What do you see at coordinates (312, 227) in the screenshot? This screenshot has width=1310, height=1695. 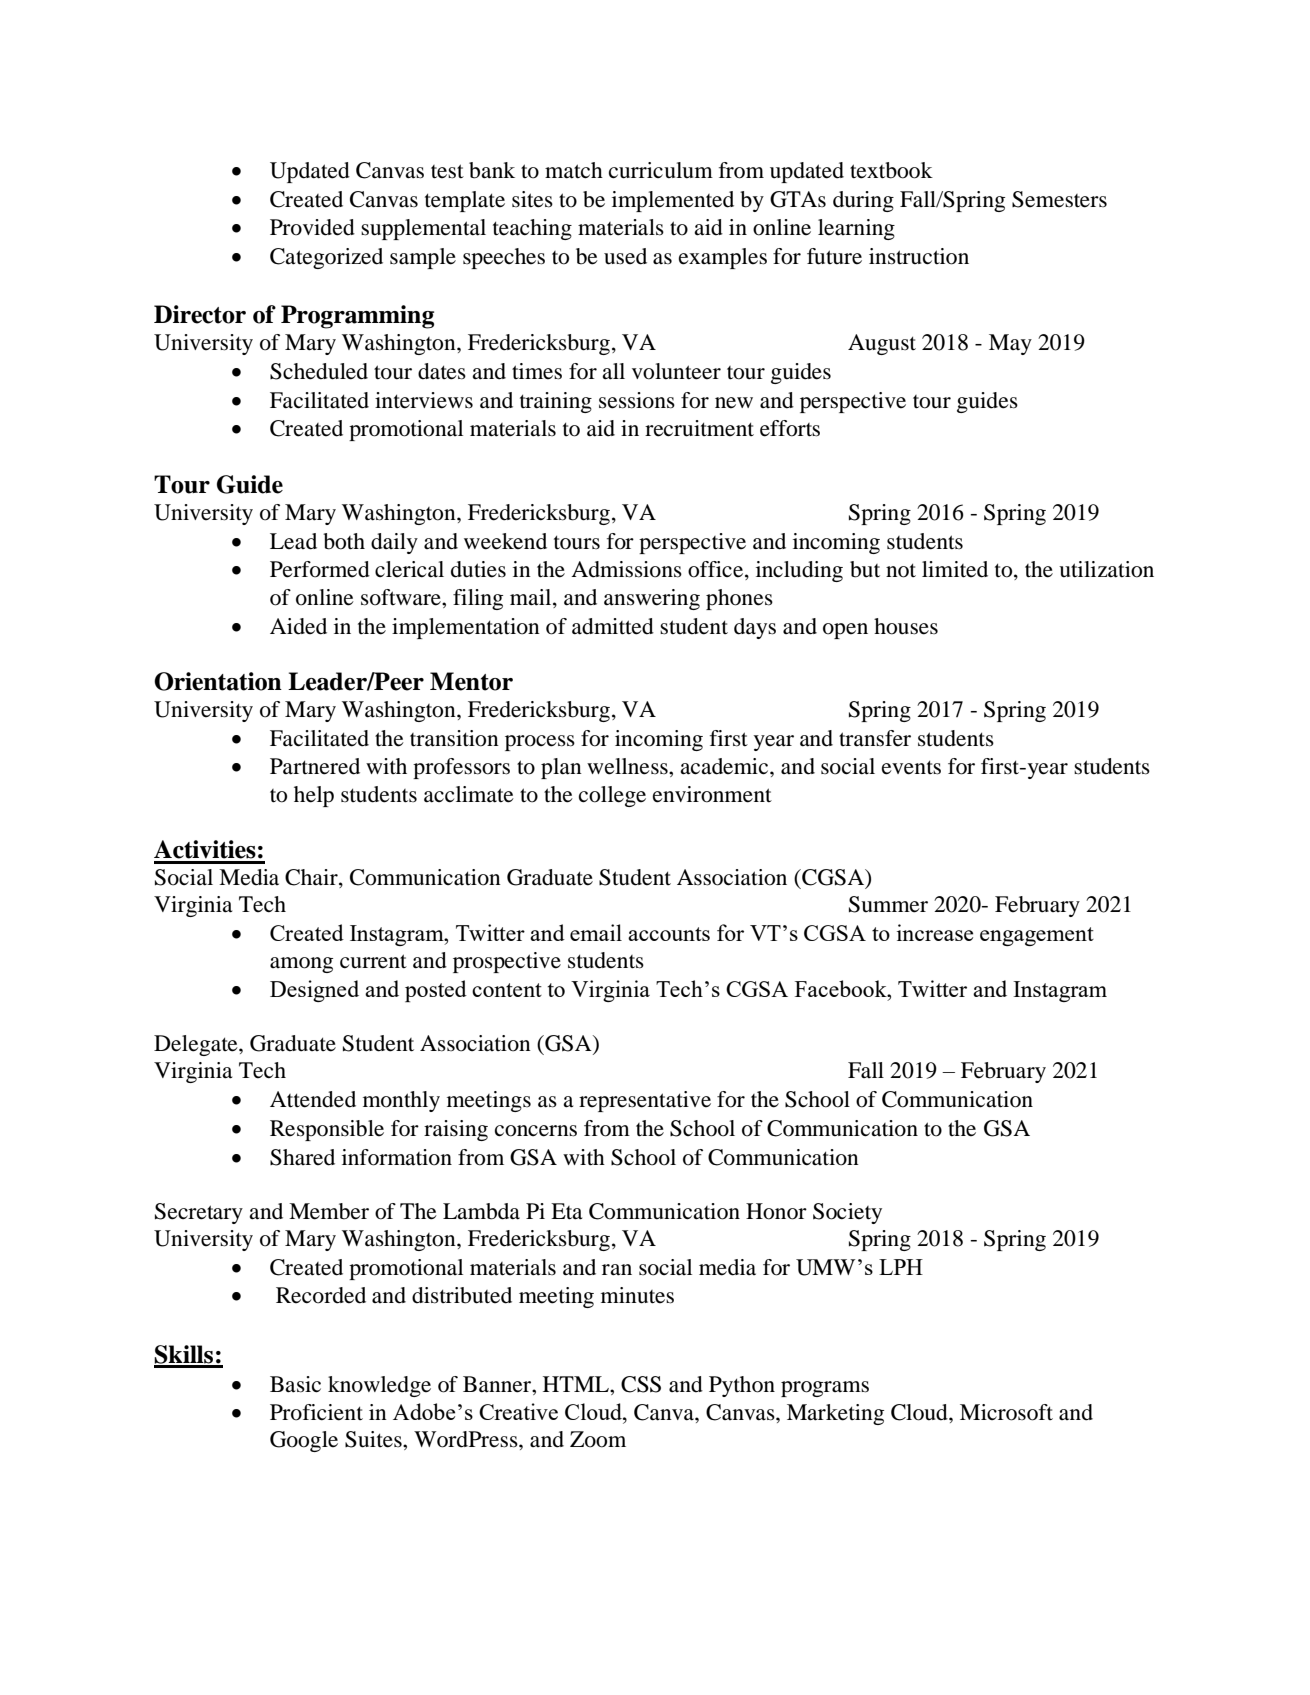 I see `Provided` at bounding box center [312, 227].
